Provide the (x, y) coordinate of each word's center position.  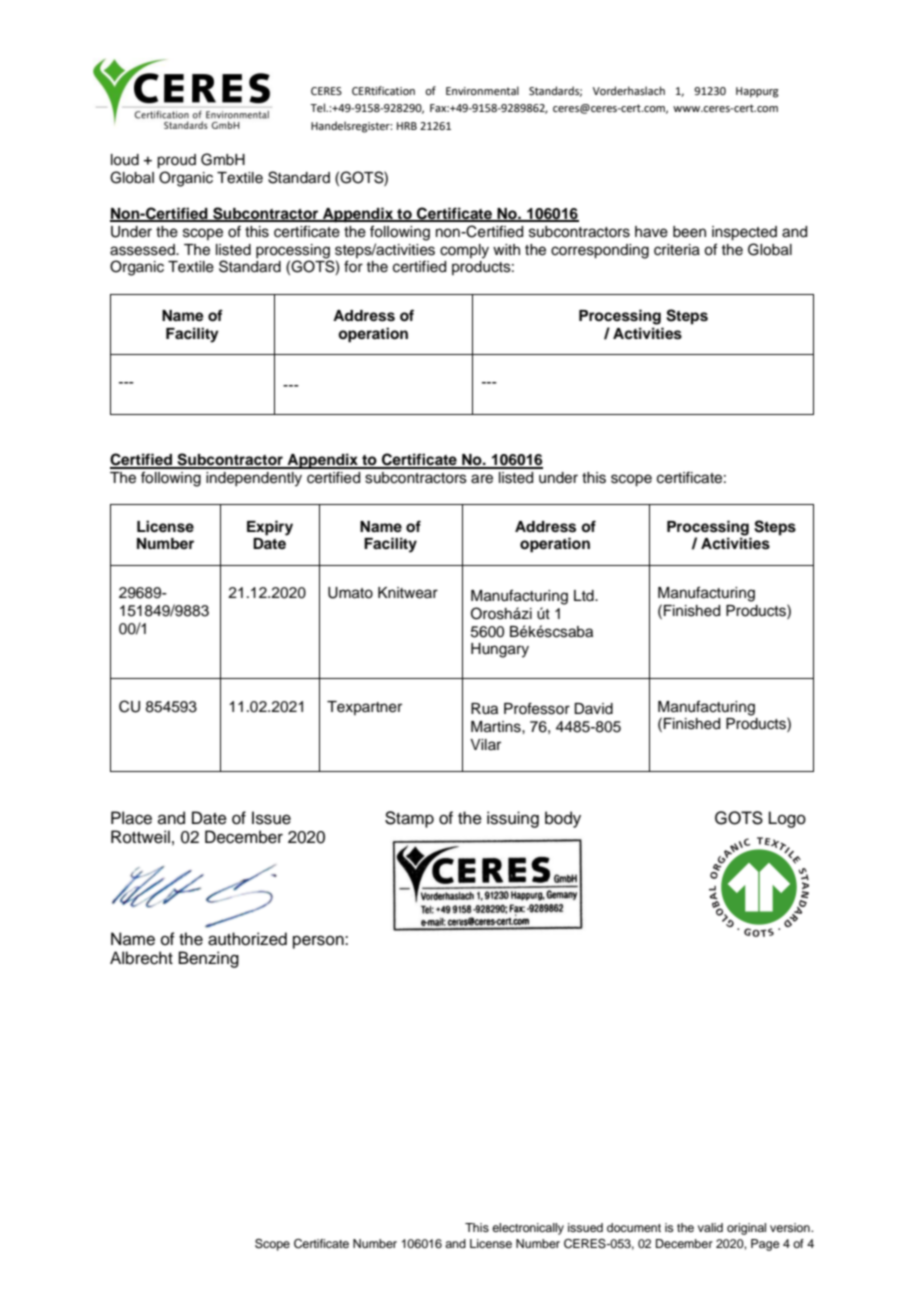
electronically (528, 1229)
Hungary (500, 650)
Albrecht (141, 958)
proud (176, 161)
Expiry (270, 528)
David (593, 709)
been (689, 232)
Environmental (482, 90)
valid (710, 1227)
